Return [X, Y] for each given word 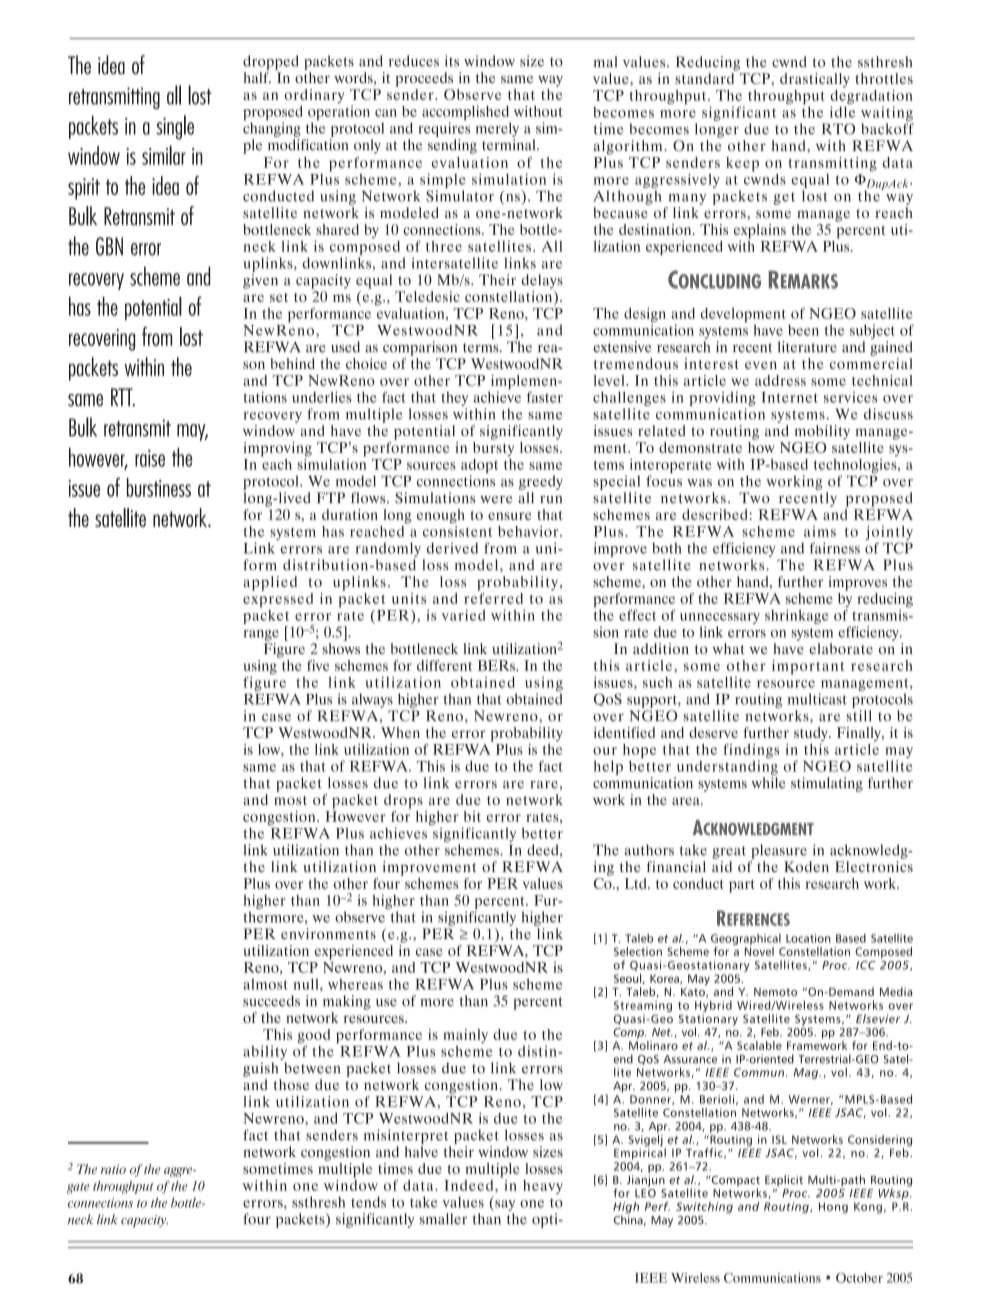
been [803, 330]
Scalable [759, 1045]
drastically [815, 80]
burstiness [159, 487]
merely [497, 129]
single [175, 127]
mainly [465, 1037]
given [260, 281]
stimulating [827, 784]
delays [542, 281]
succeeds [271, 1001]
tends [368, 1202]
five [318, 665]
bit [472, 816]
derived [452, 548]
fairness [834, 548]
